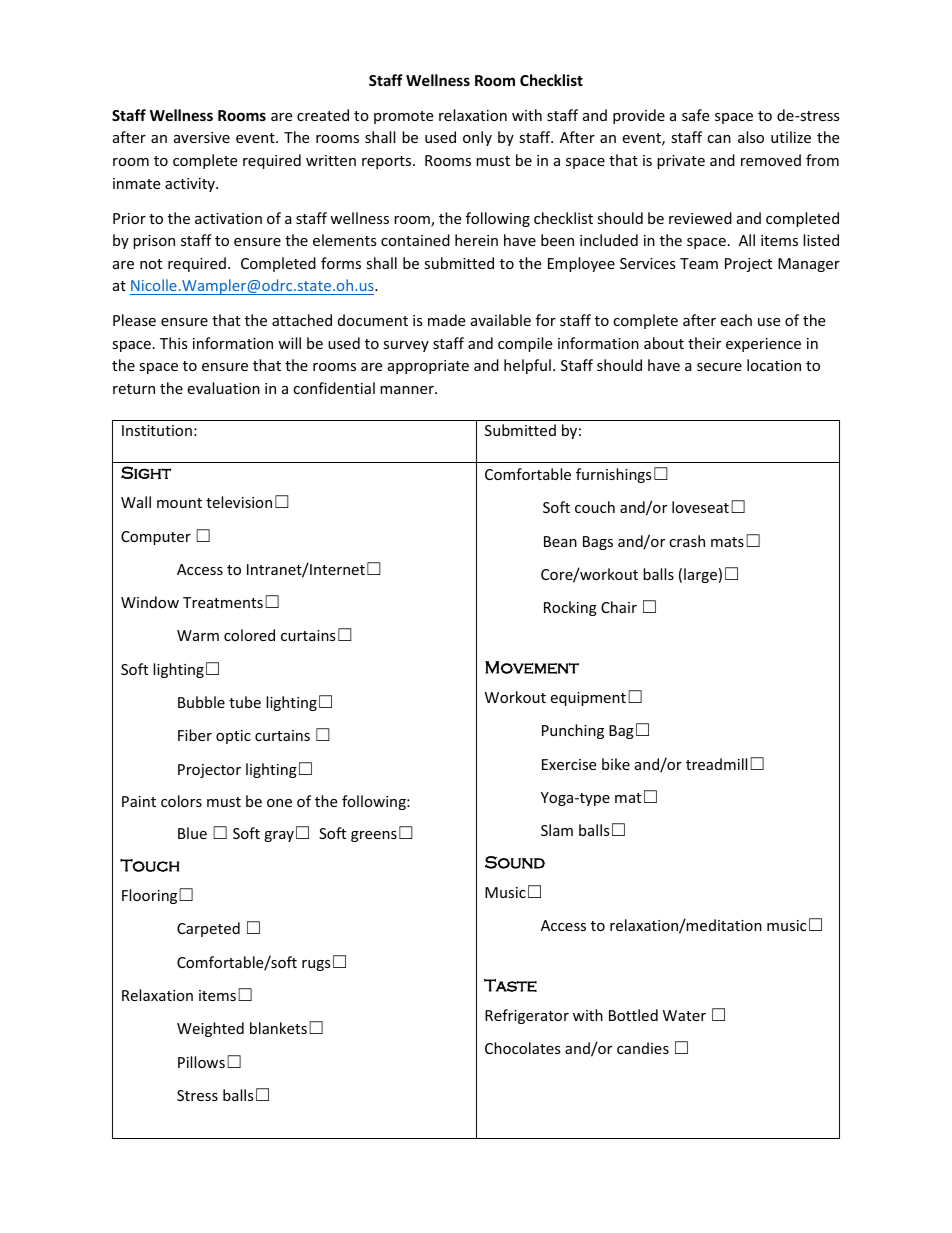  What do you see at coordinates (202, 137) in the page?
I see `aversive` at bounding box center [202, 137].
